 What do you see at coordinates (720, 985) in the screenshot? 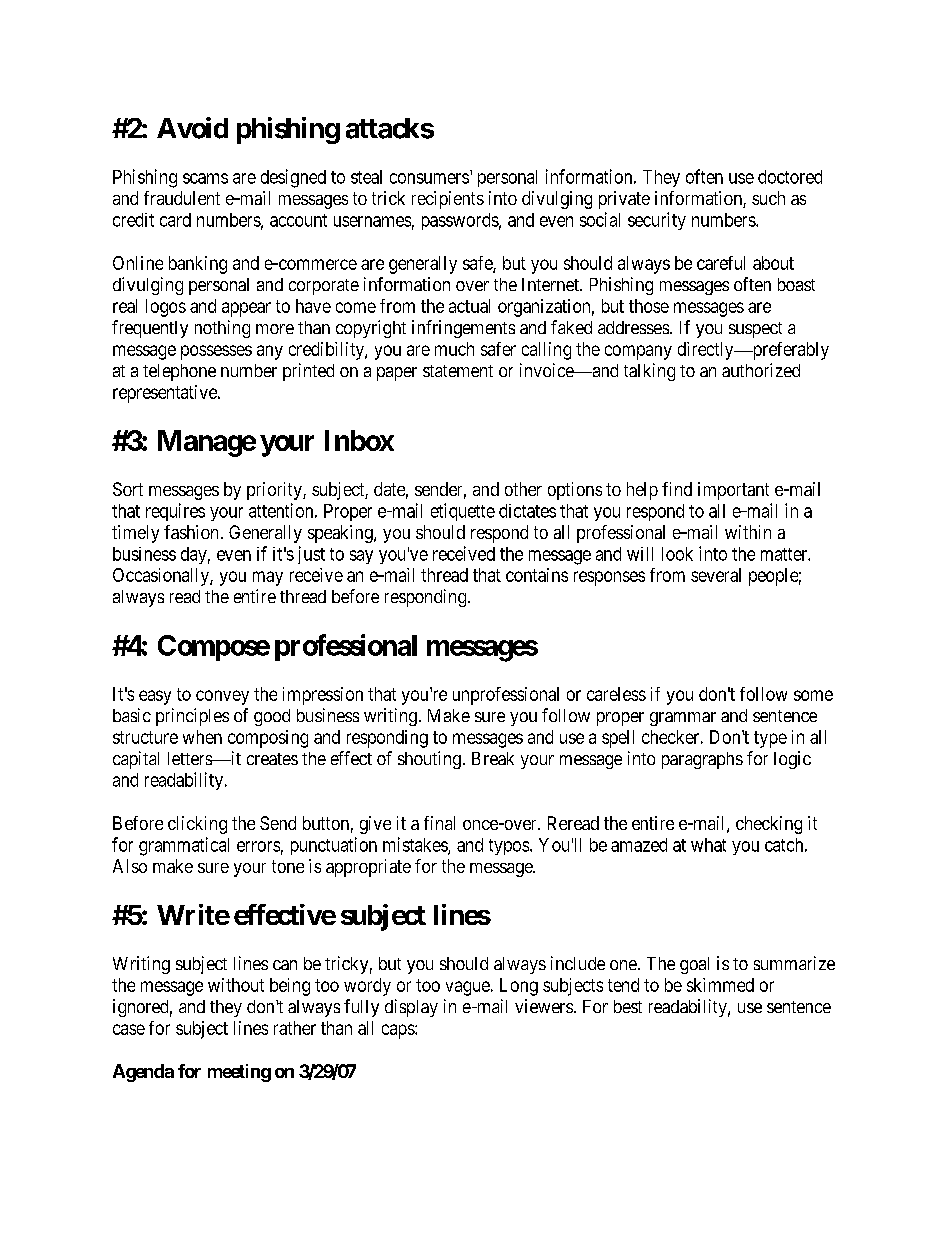
I see `skimmed` at bounding box center [720, 985].
